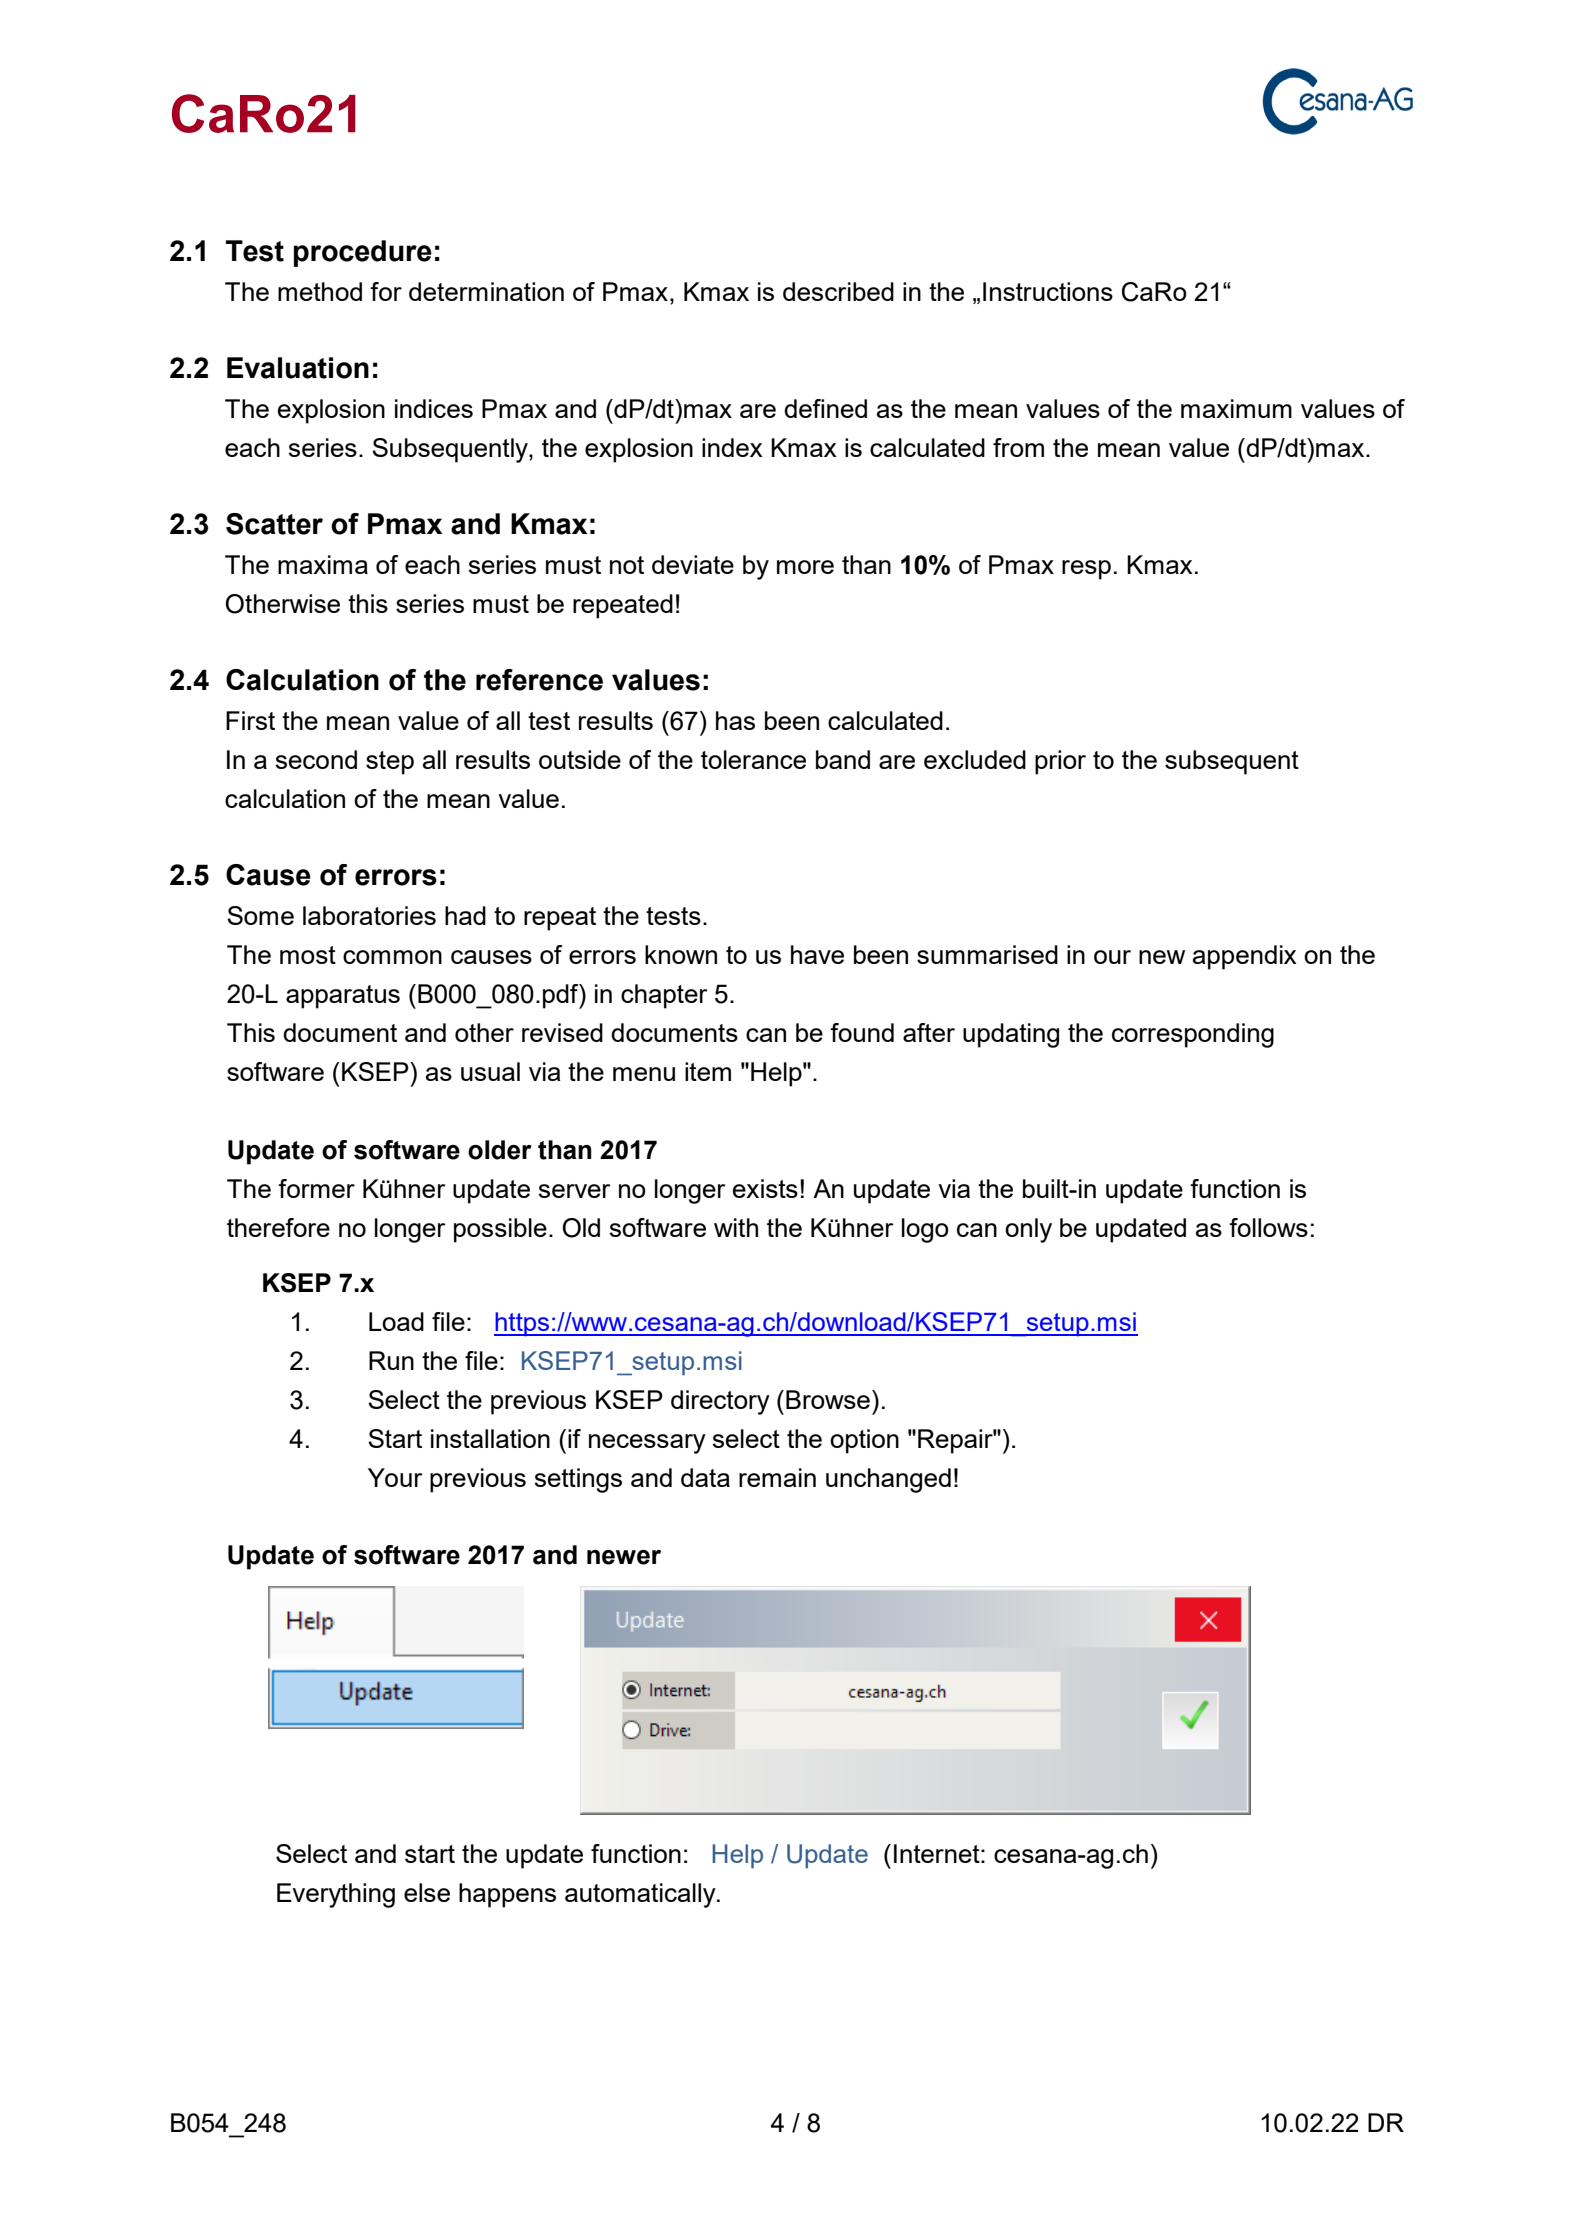  Describe the element at coordinates (1048, 291) in the page. I see `Instructions` at that location.
